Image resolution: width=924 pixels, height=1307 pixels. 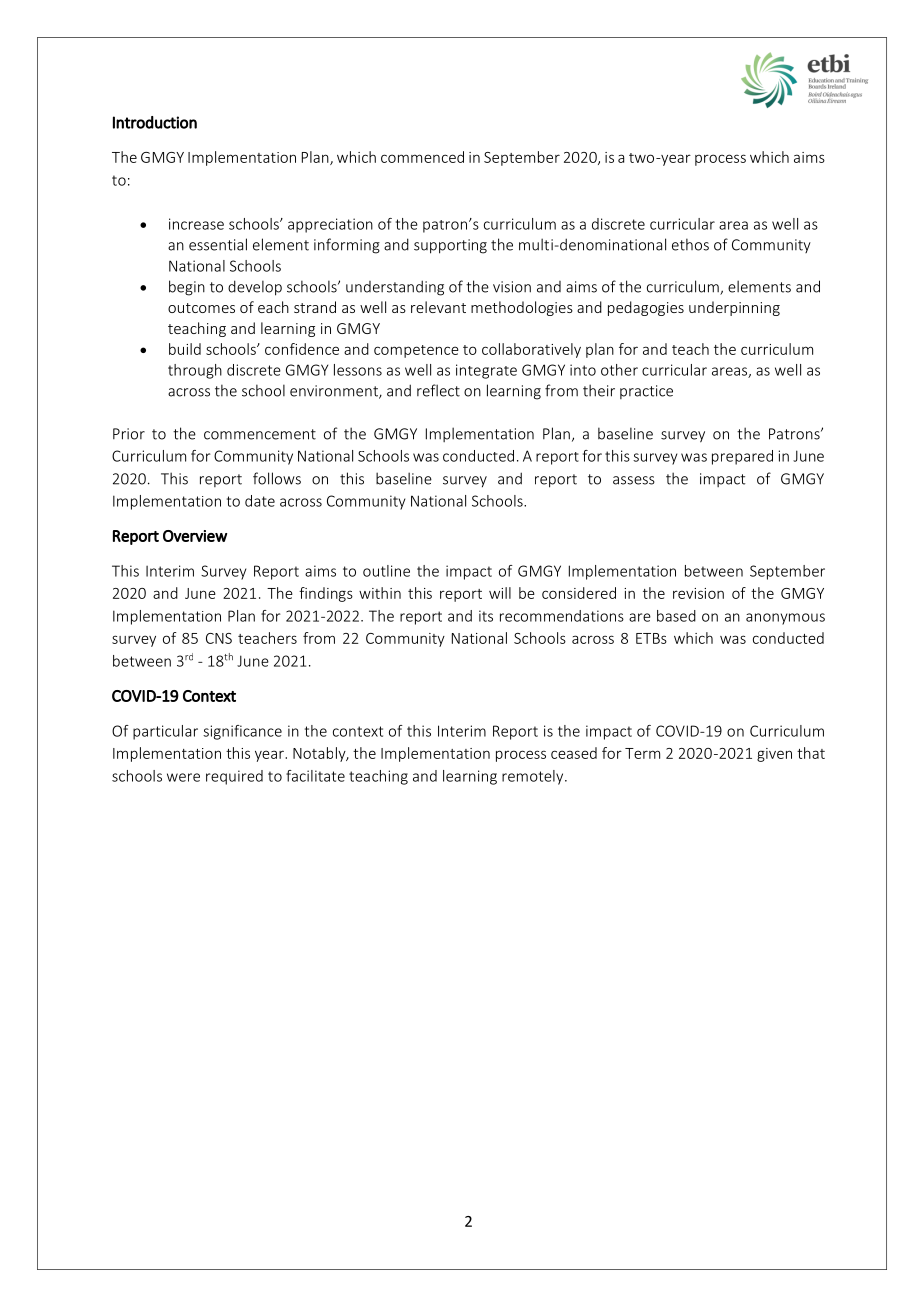 What do you see at coordinates (155, 122) in the page?
I see `Introduction` at bounding box center [155, 122].
